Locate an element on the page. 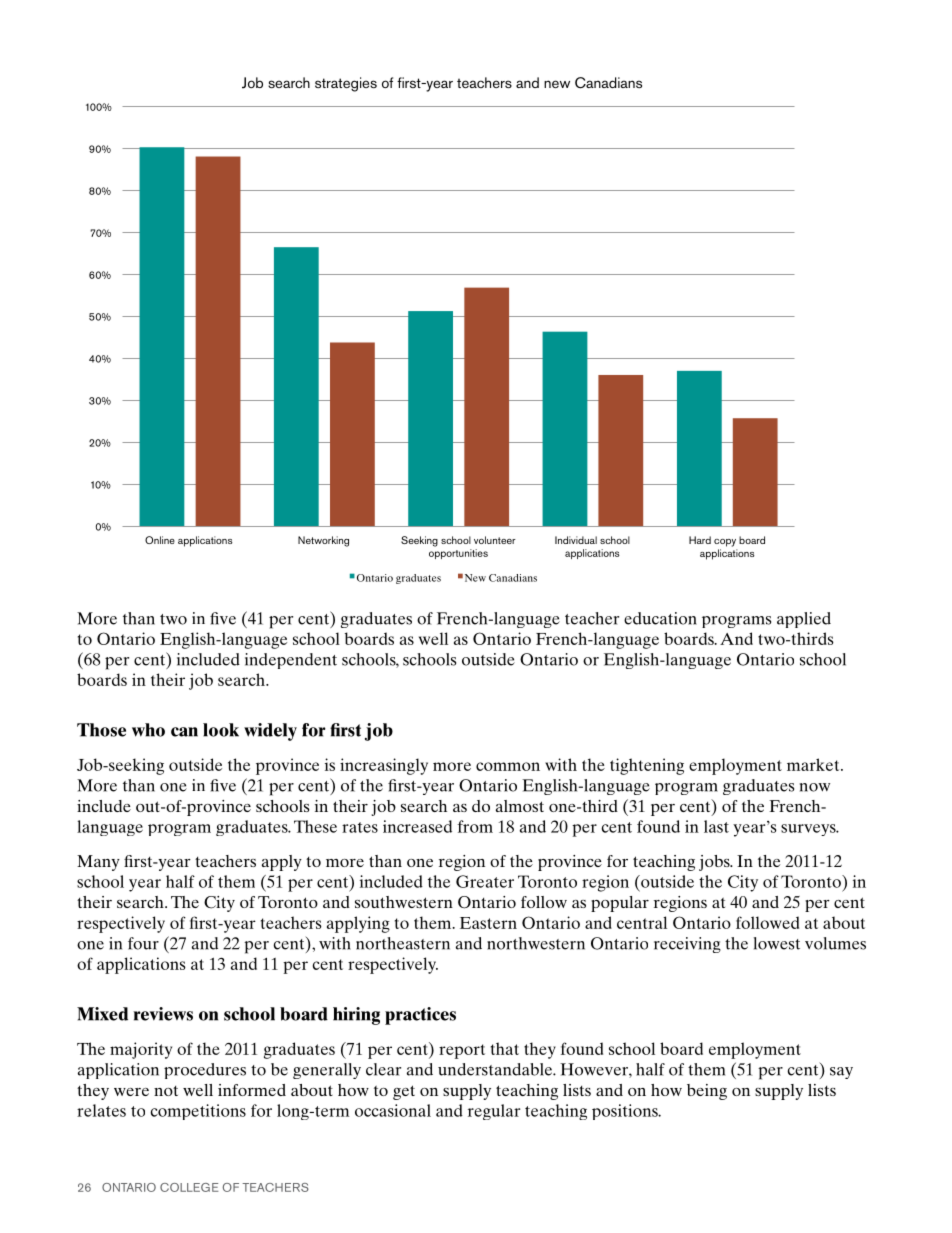 The image size is (952, 1233). Hard is located at coordinates (700, 540).
